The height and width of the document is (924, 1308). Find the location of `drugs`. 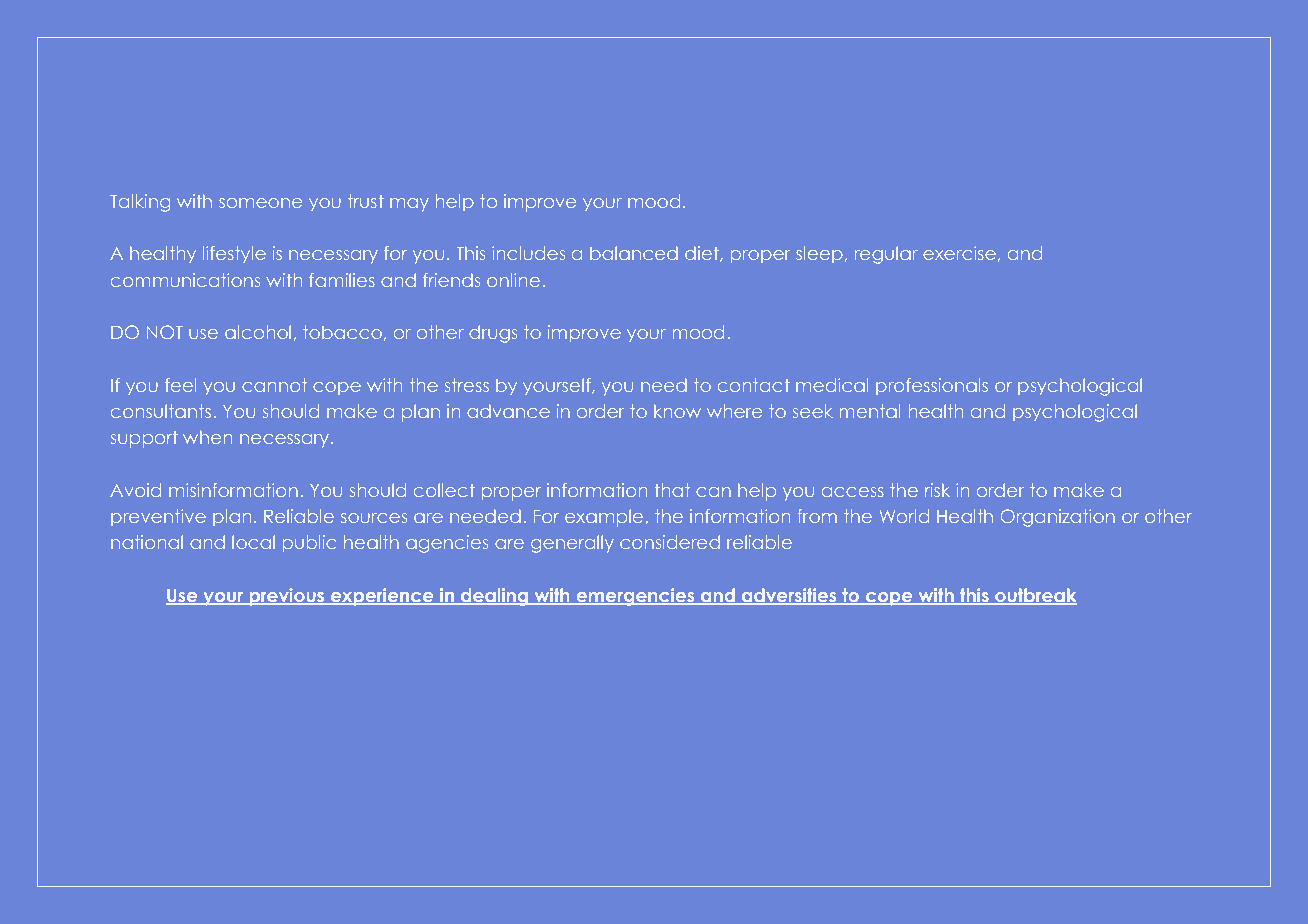

drugs is located at coordinates (493, 334).
